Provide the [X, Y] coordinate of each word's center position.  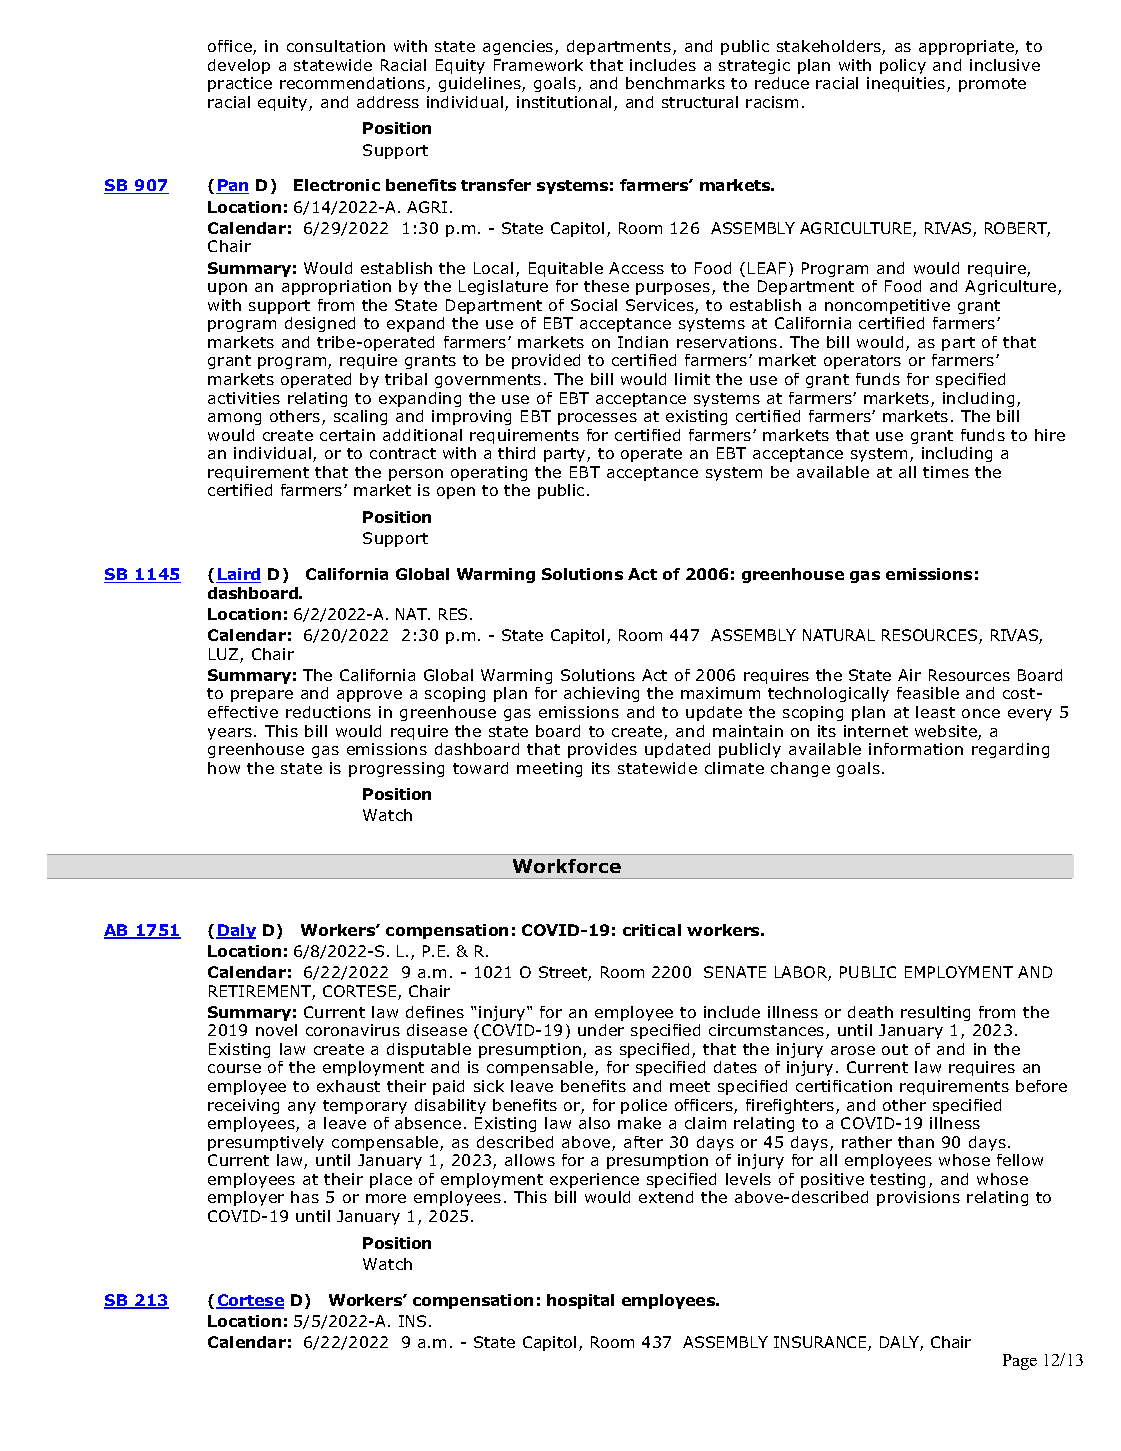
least [935, 712]
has [305, 1197]
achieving [601, 694]
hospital [580, 1301]
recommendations [354, 84]
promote [992, 85]
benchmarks [675, 83]
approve [369, 696]
